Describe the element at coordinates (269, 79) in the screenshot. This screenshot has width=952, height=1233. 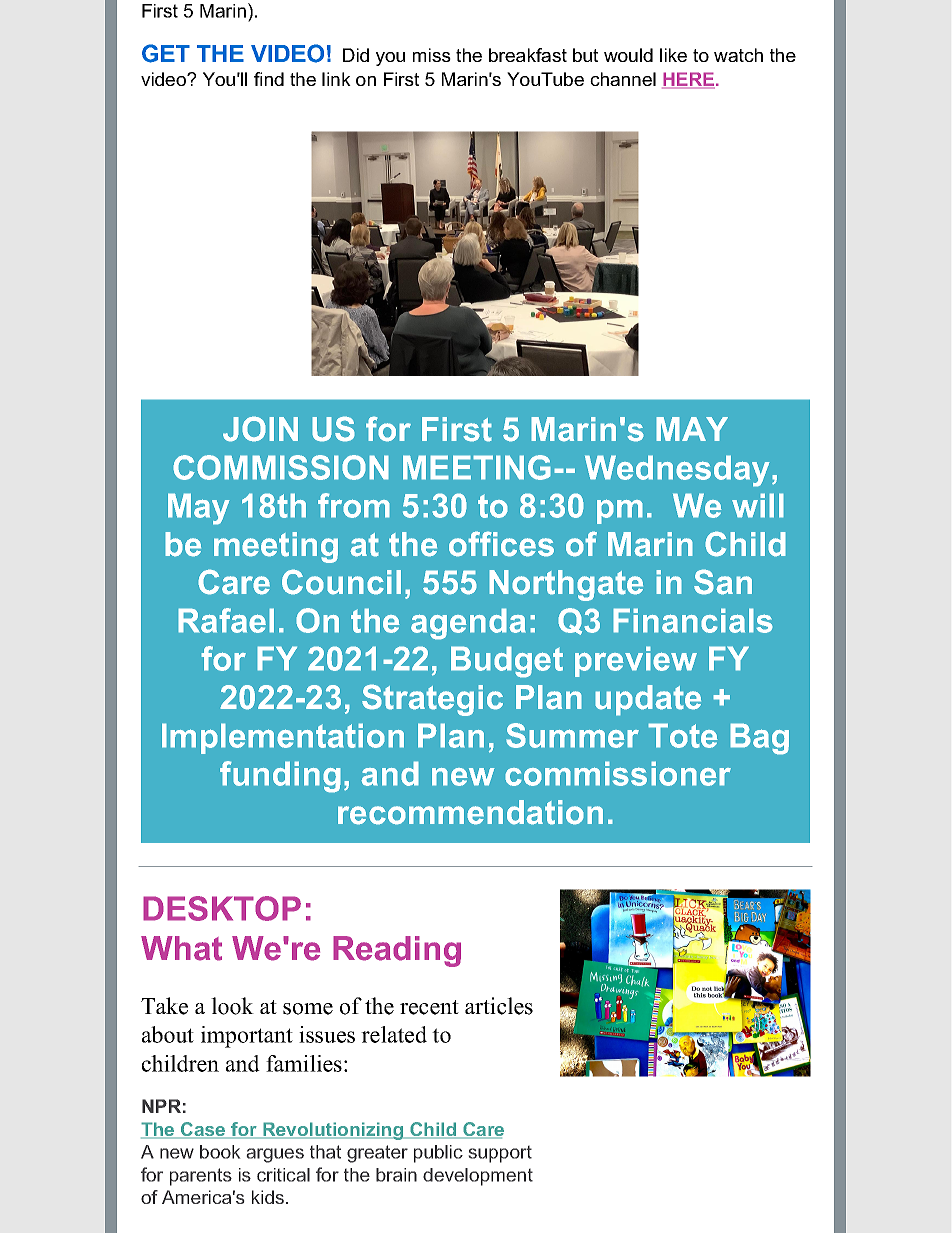
I see `find` at that location.
